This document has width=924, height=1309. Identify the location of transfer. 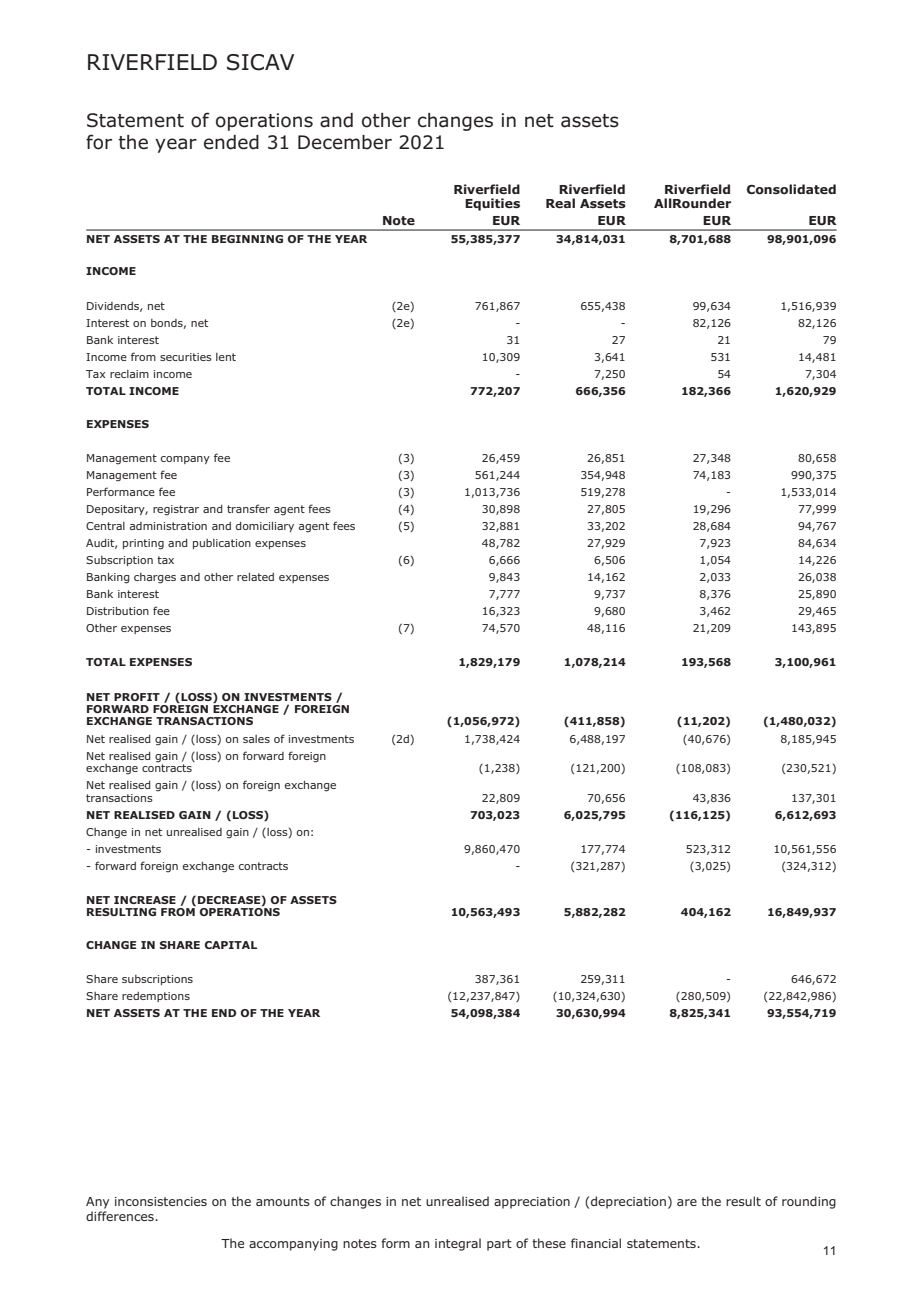
(248, 508).
